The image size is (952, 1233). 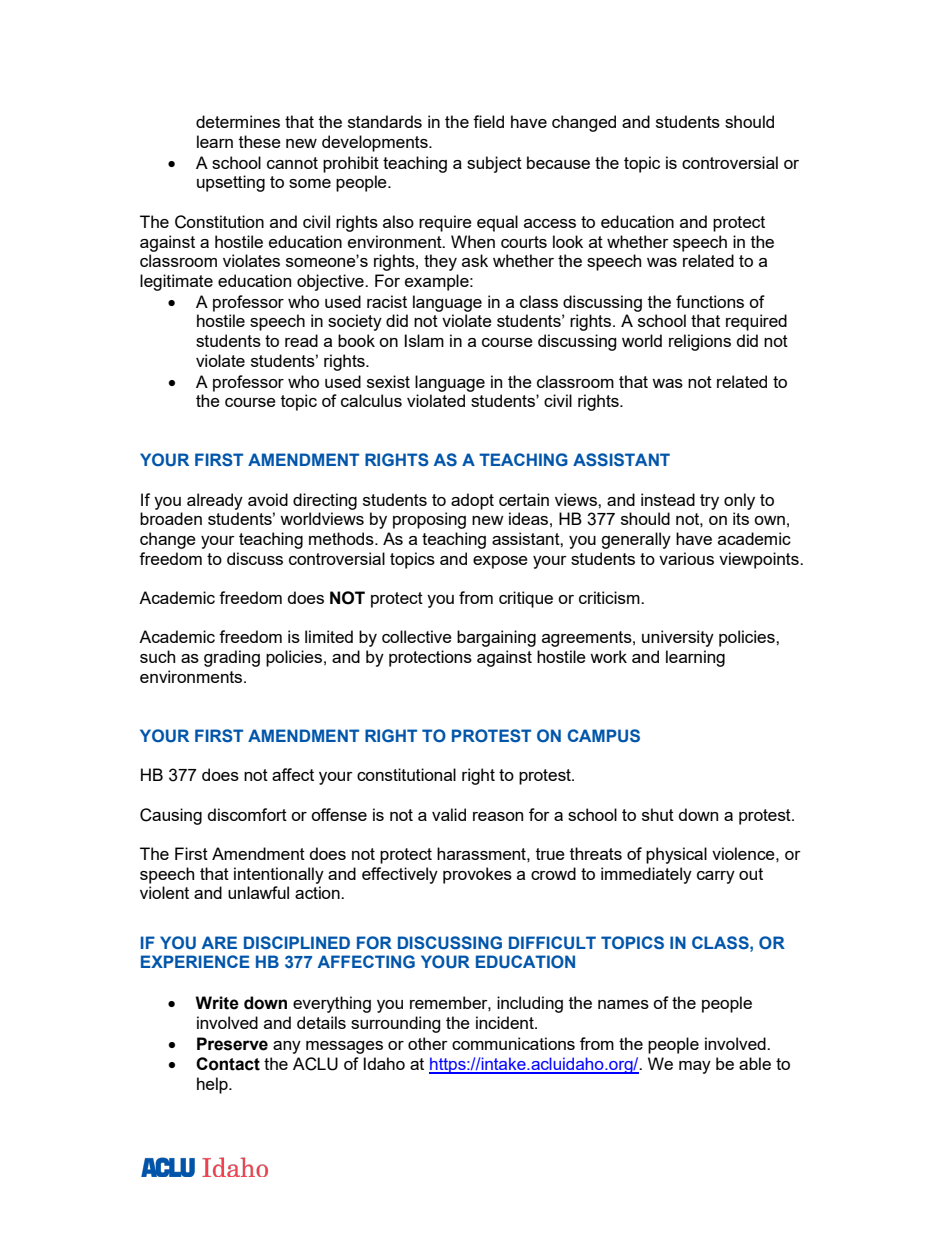 What do you see at coordinates (678, 638) in the page?
I see `university` at bounding box center [678, 638].
